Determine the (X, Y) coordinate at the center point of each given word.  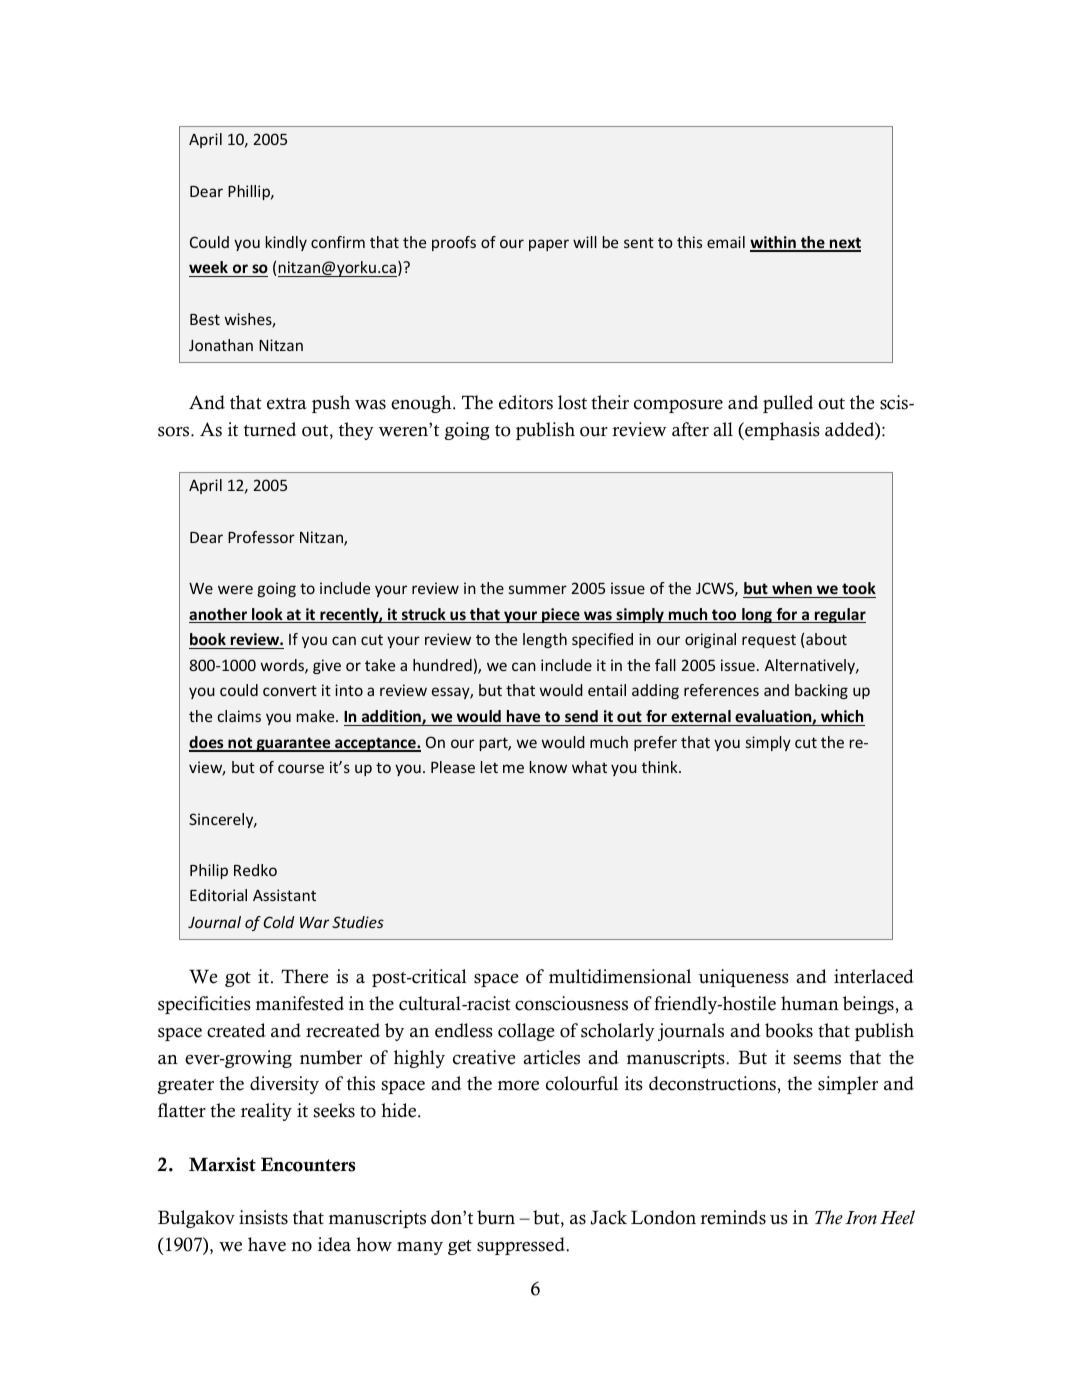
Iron (861, 1218)
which (842, 716)
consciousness (571, 1003)
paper (549, 245)
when (792, 588)
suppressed (522, 1246)
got (238, 979)
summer (538, 589)
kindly (286, 243)
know (548, 767)
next (844, 244)
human (810, 1003)
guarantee (293, 744)
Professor (261, 537)
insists (263, 1217)
